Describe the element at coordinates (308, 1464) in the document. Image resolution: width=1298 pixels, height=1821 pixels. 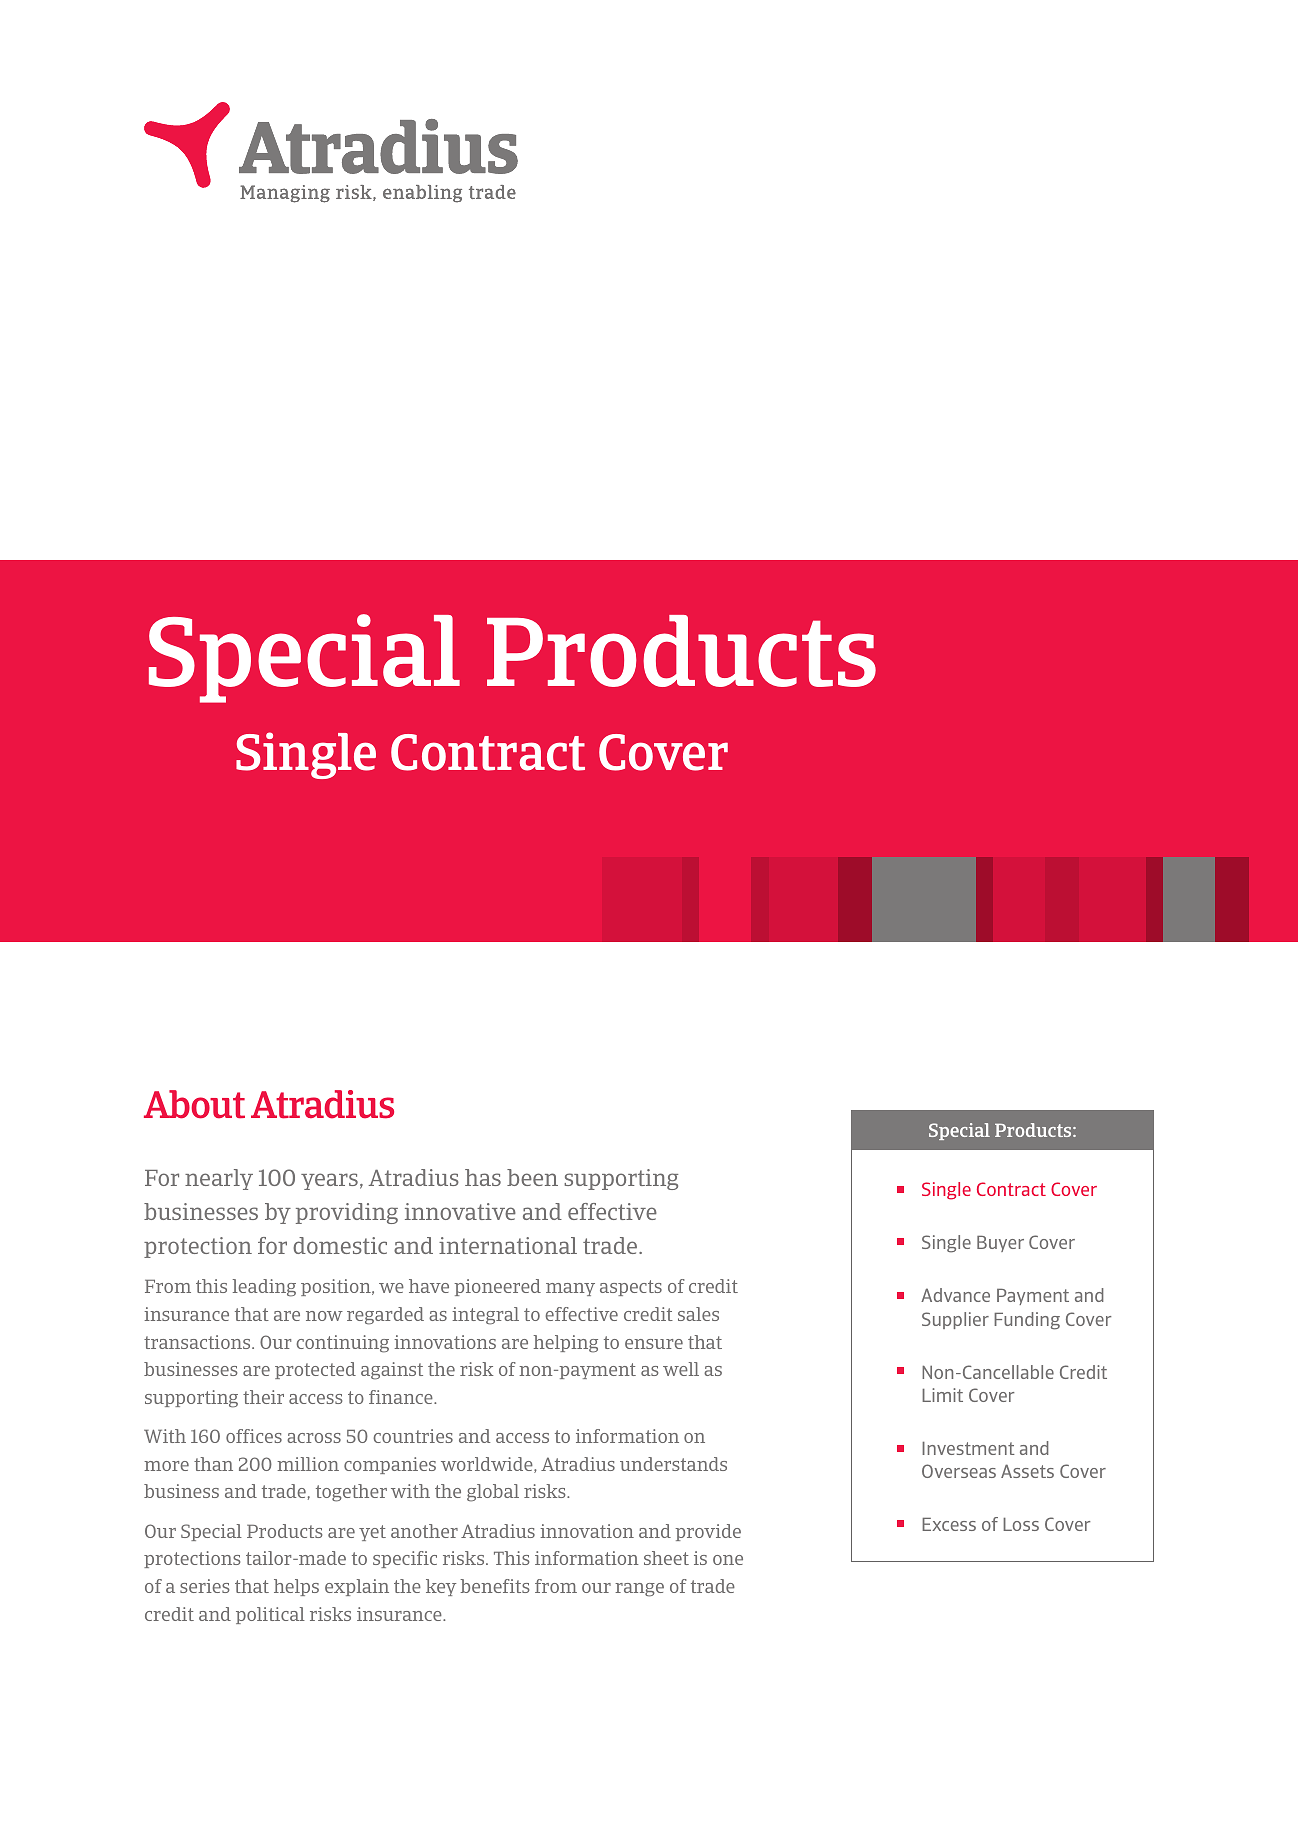
I see `million` at that location.
